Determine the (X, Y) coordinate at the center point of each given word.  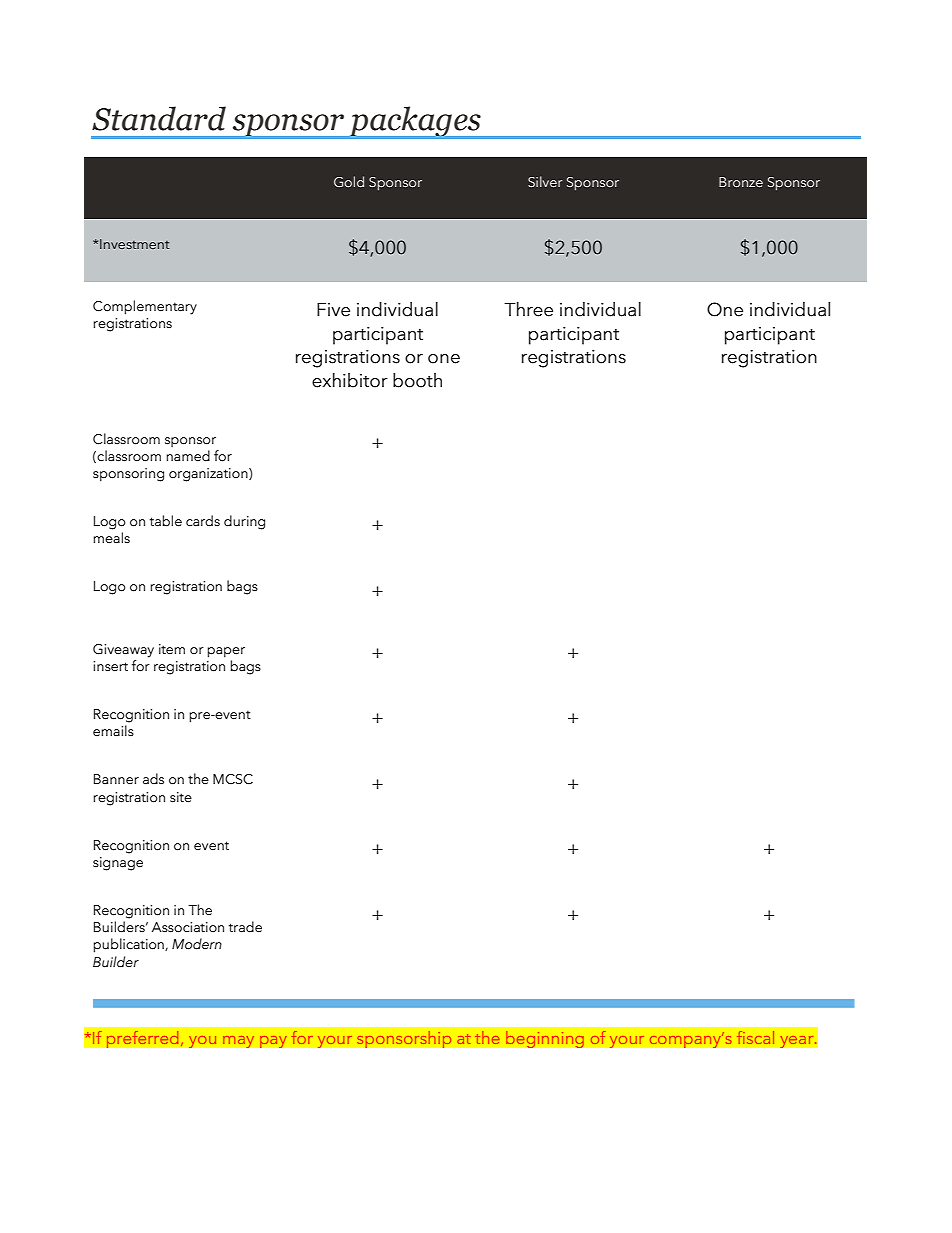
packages (414, 122)
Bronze (741, 182)
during (244, 522)
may (238, 1041)
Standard (159, 118)
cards (203, 520)
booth (417, 380)
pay (273, 1041)
